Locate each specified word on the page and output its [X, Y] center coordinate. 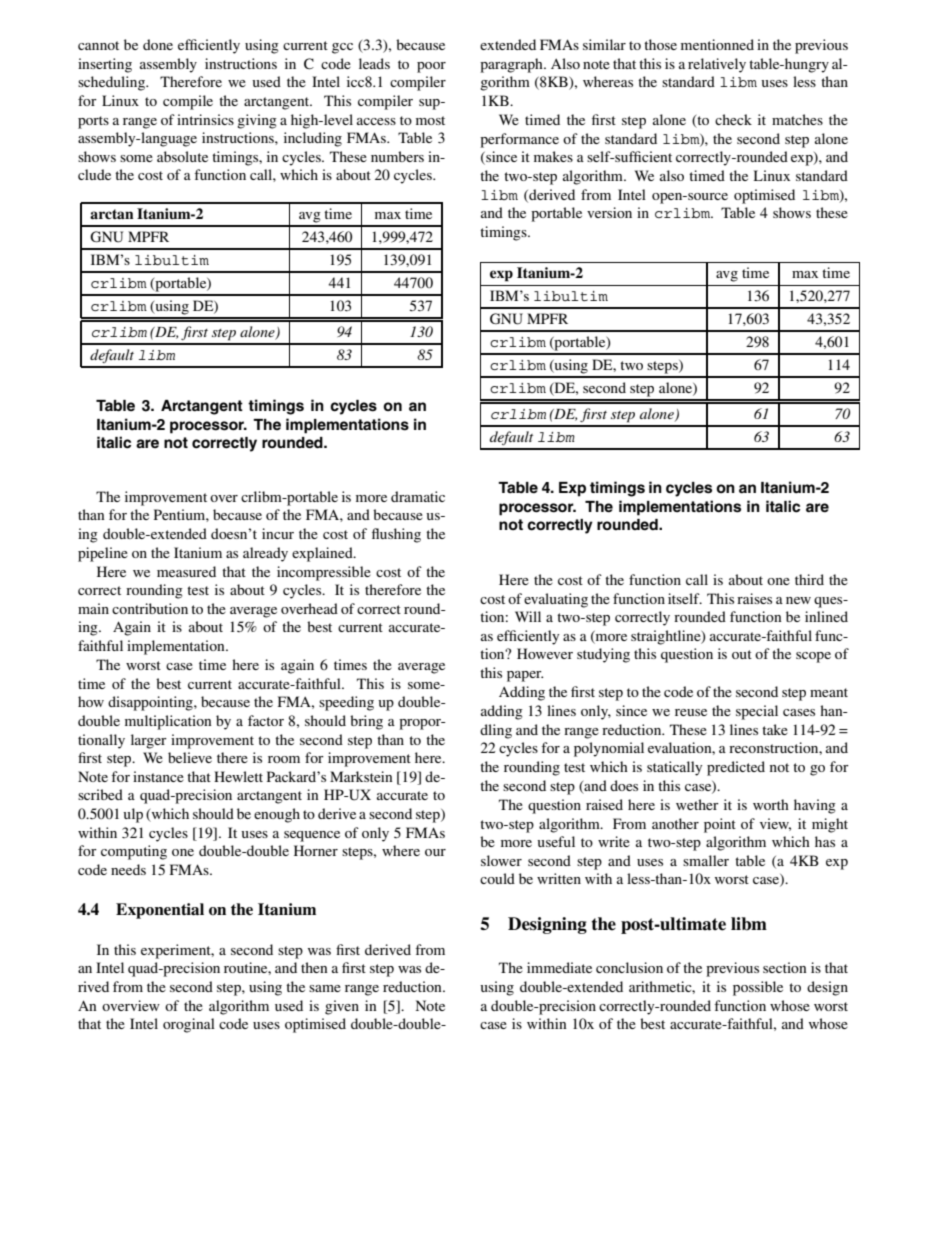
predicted [736, 768]
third [809, 579]
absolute [182, 156]
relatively [717, 65]
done [158, 44]
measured [186, 571]
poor [431, 67]
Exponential [160, 911]
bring [366, 722]
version [609, 212]
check [733, 119]
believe [190, 757]
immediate [559, 967]
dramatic [418, 496]
